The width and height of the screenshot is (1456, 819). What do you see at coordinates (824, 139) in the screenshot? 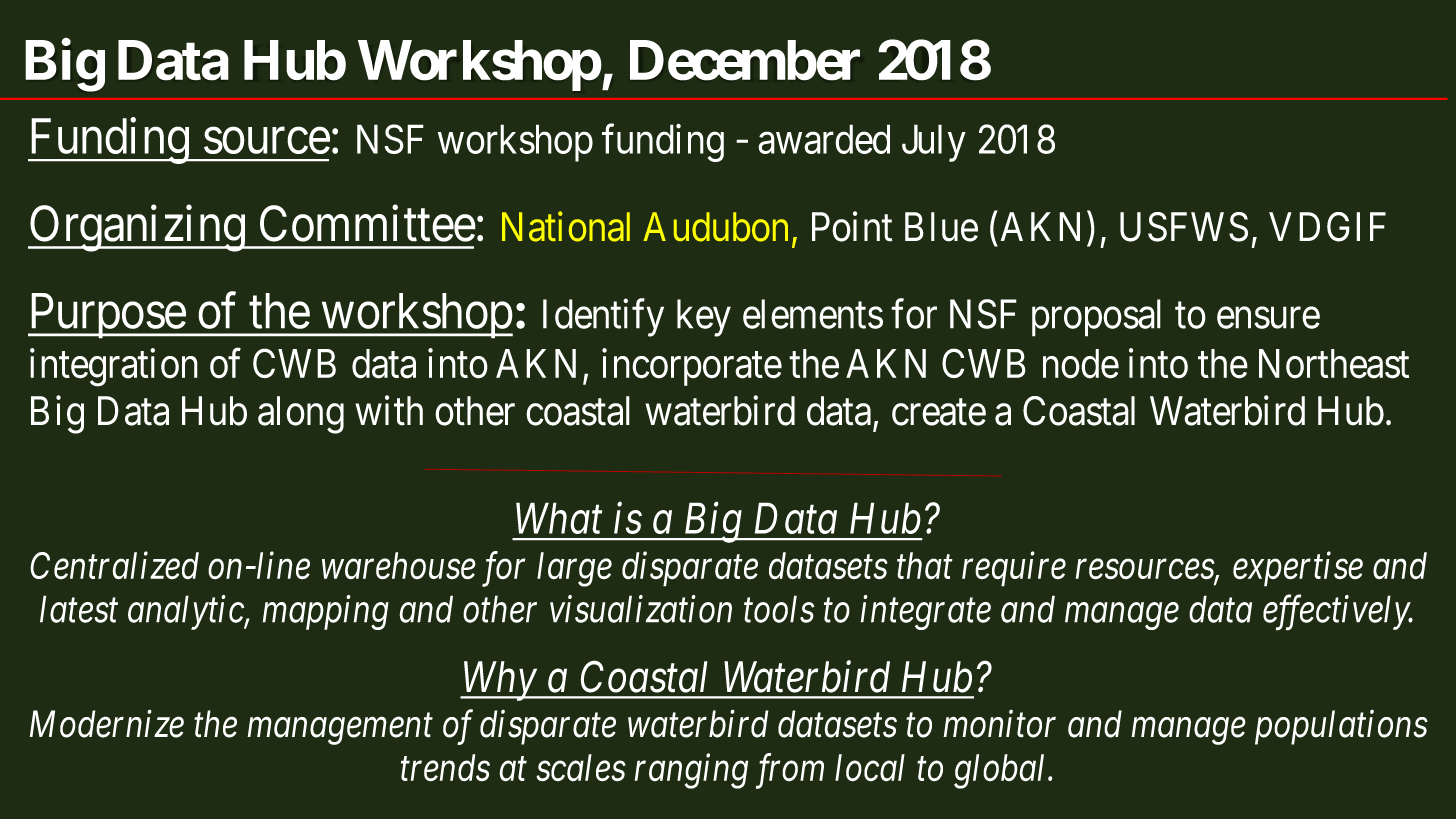
I see `awarded` at bounding box center [824, 139].
